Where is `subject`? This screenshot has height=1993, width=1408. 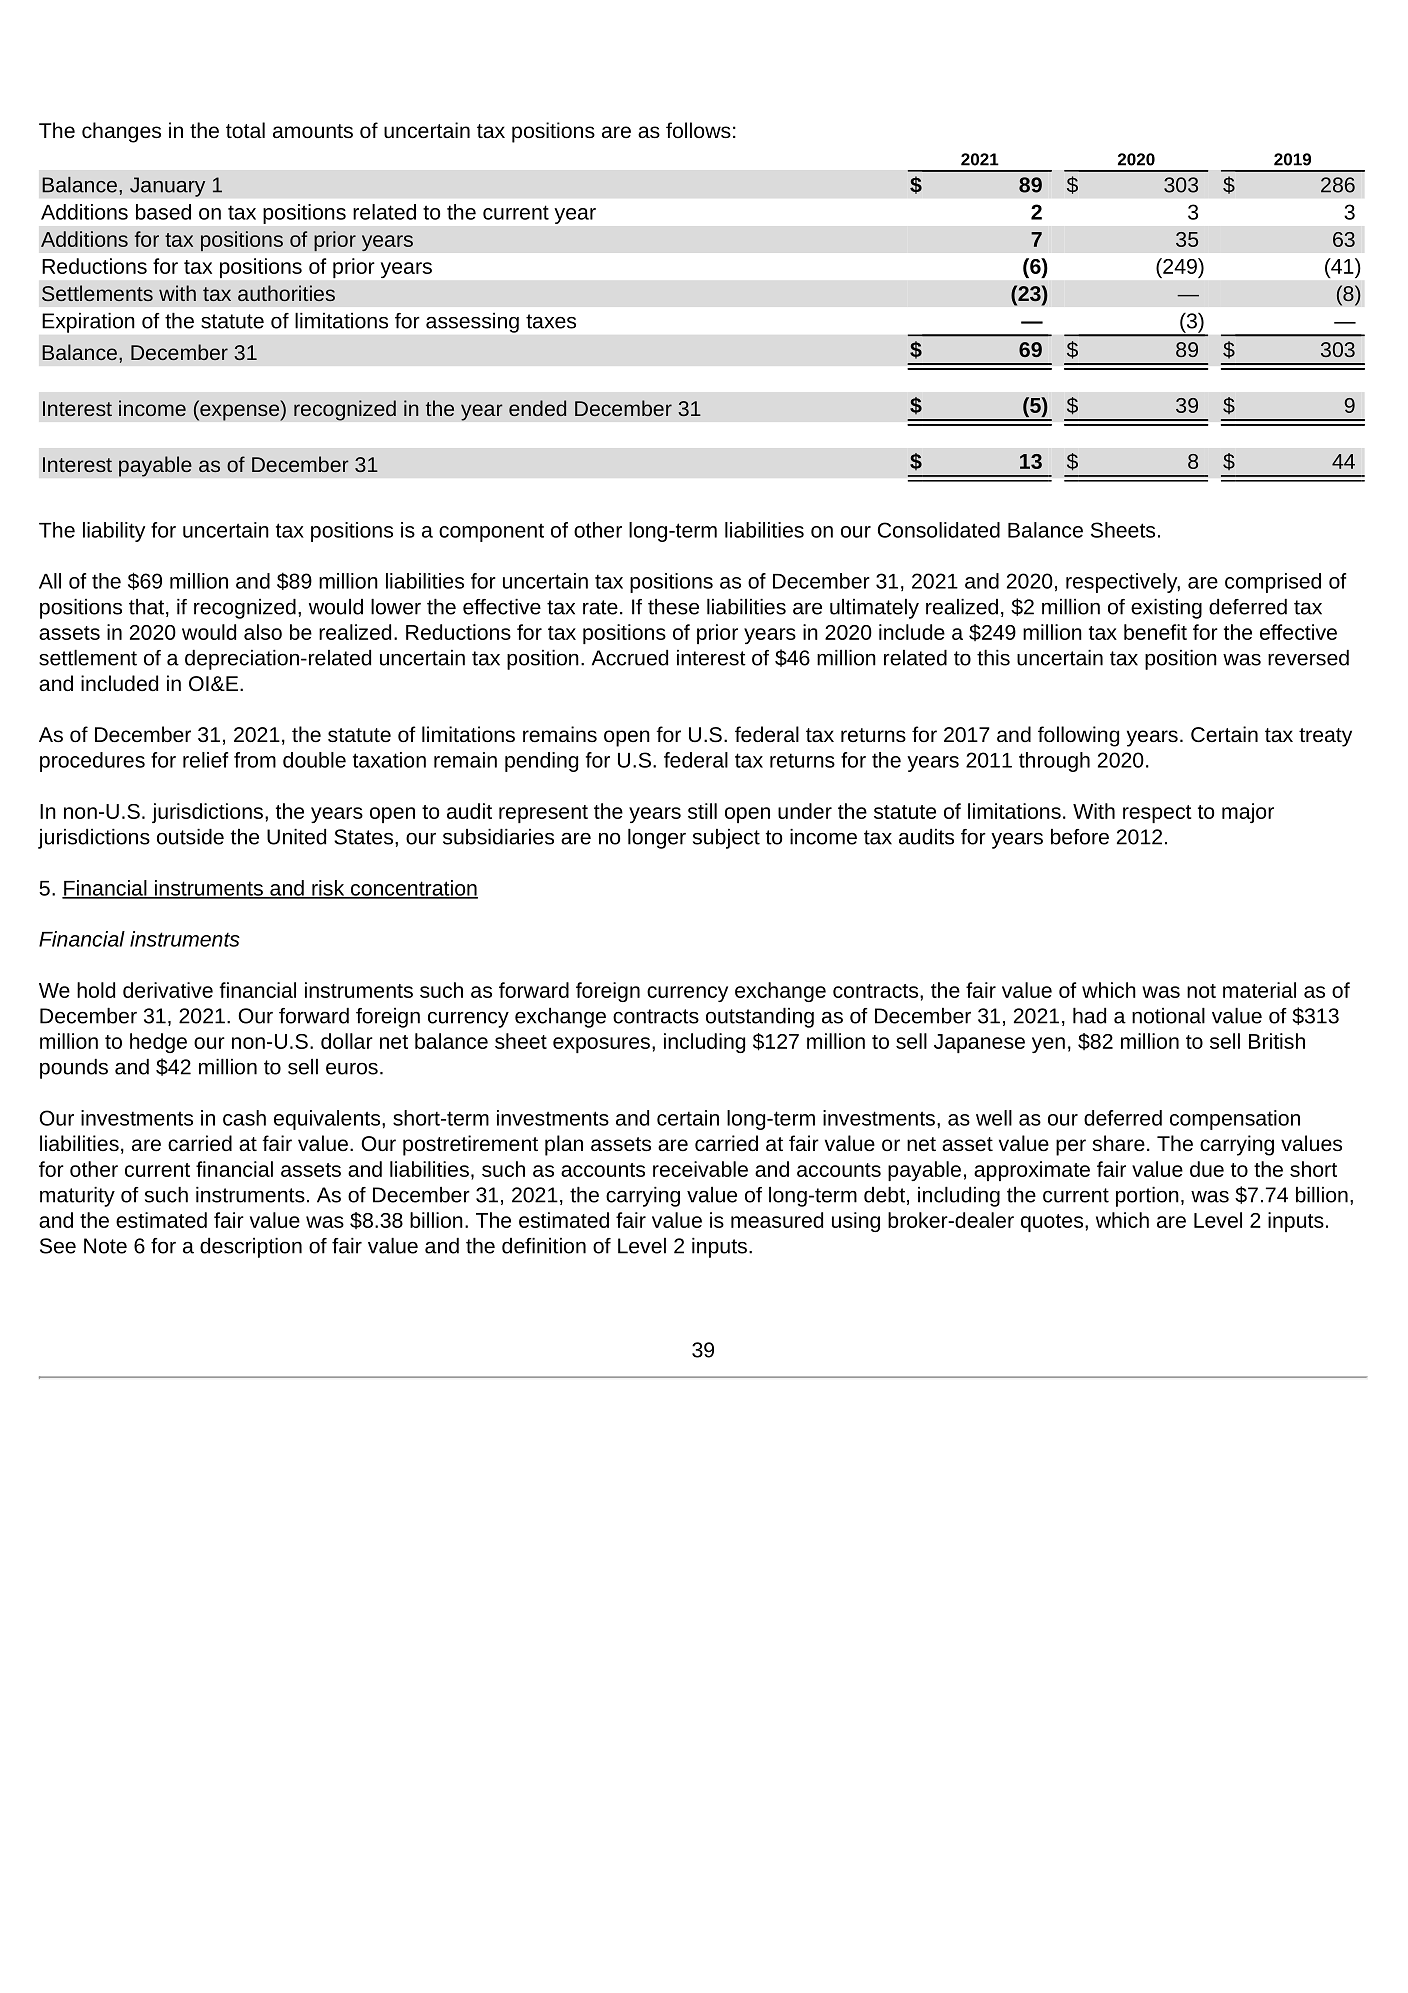
subject is located at coordinates (726, 839).
